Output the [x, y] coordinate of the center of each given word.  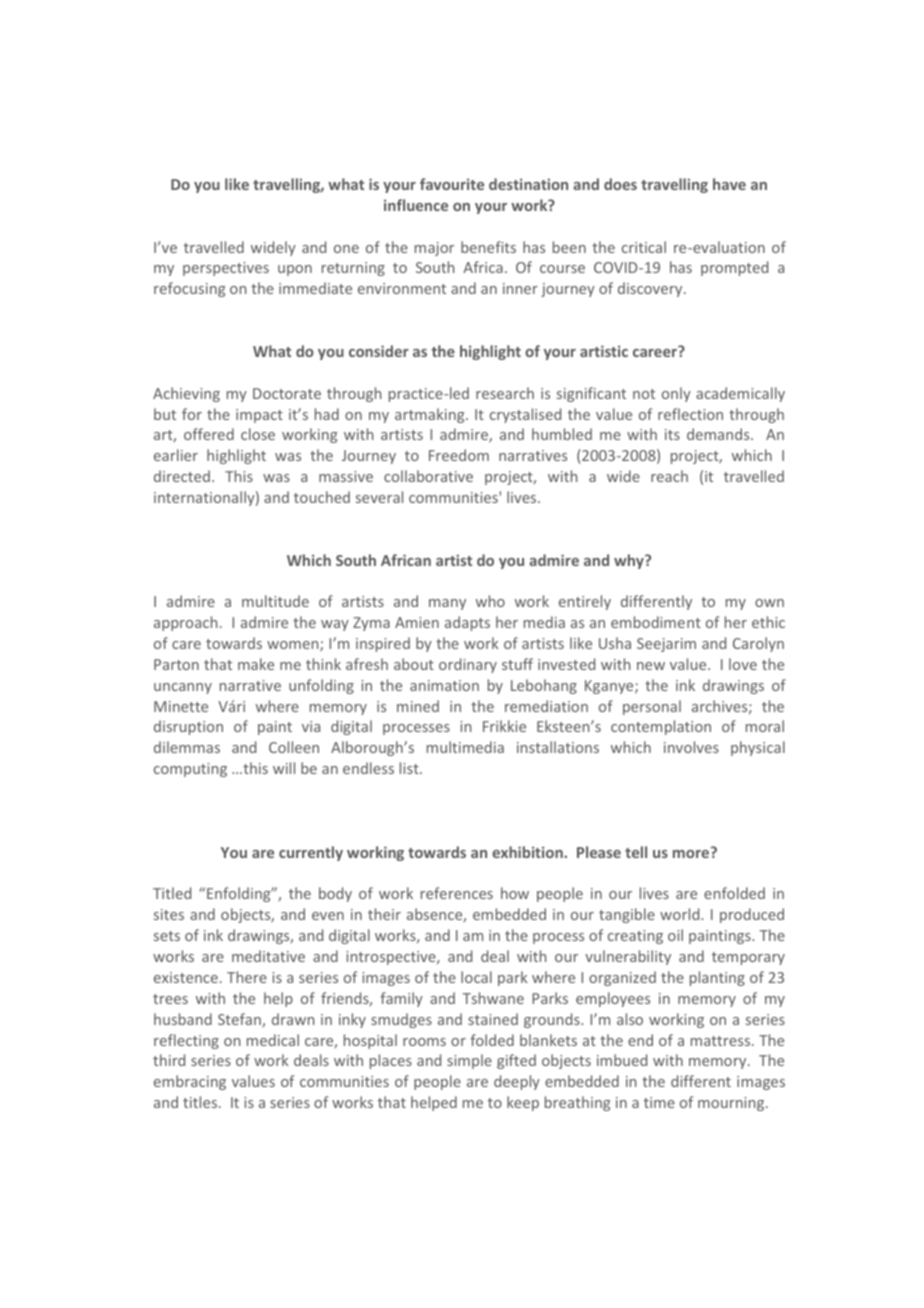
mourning [732, 1104]
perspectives [226, 269]
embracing [190, 1082]
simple [469, 1061]
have [729, 184]
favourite [452, 184]
